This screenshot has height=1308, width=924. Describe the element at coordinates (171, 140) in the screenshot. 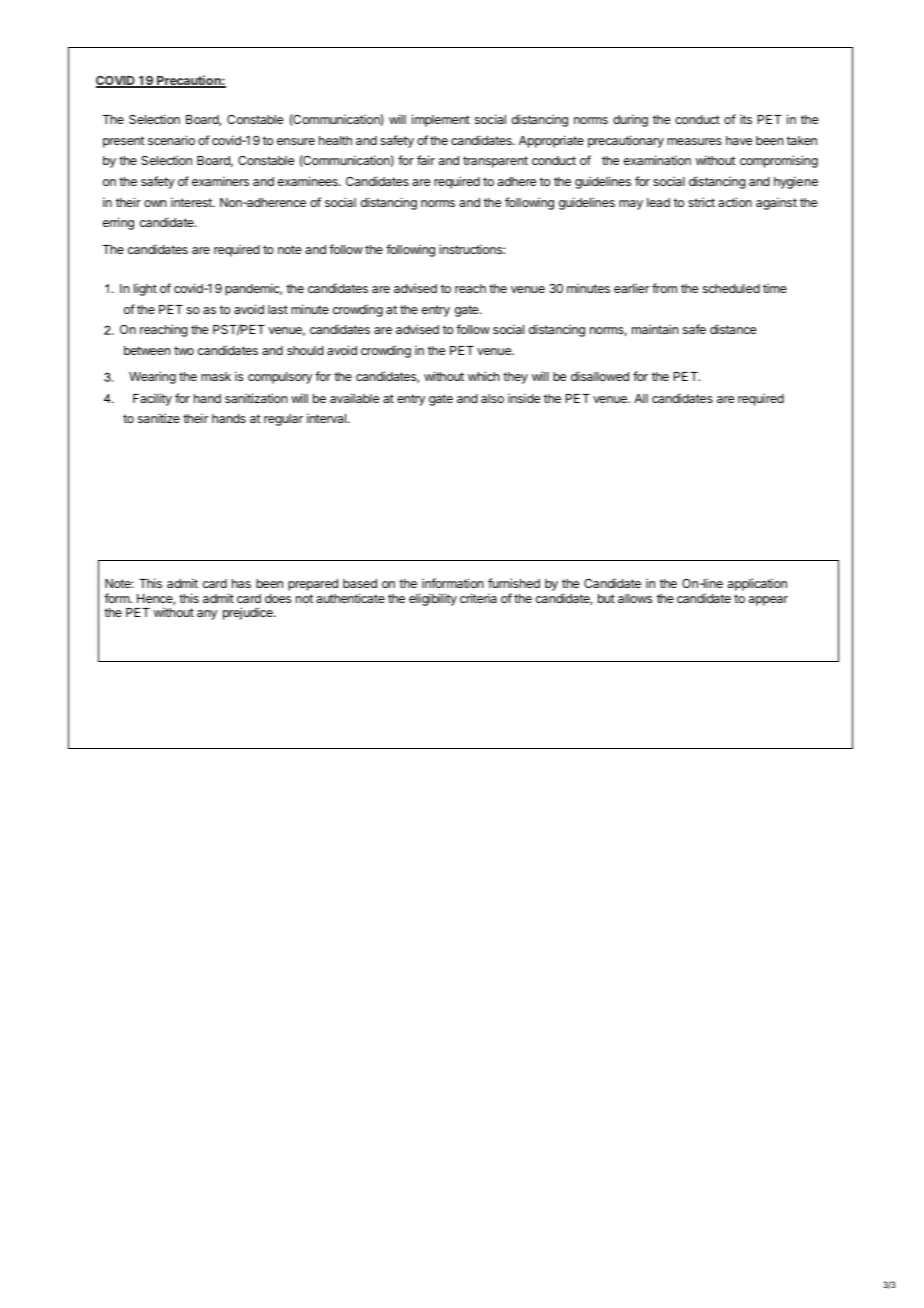

I see `scenario` at that location.
